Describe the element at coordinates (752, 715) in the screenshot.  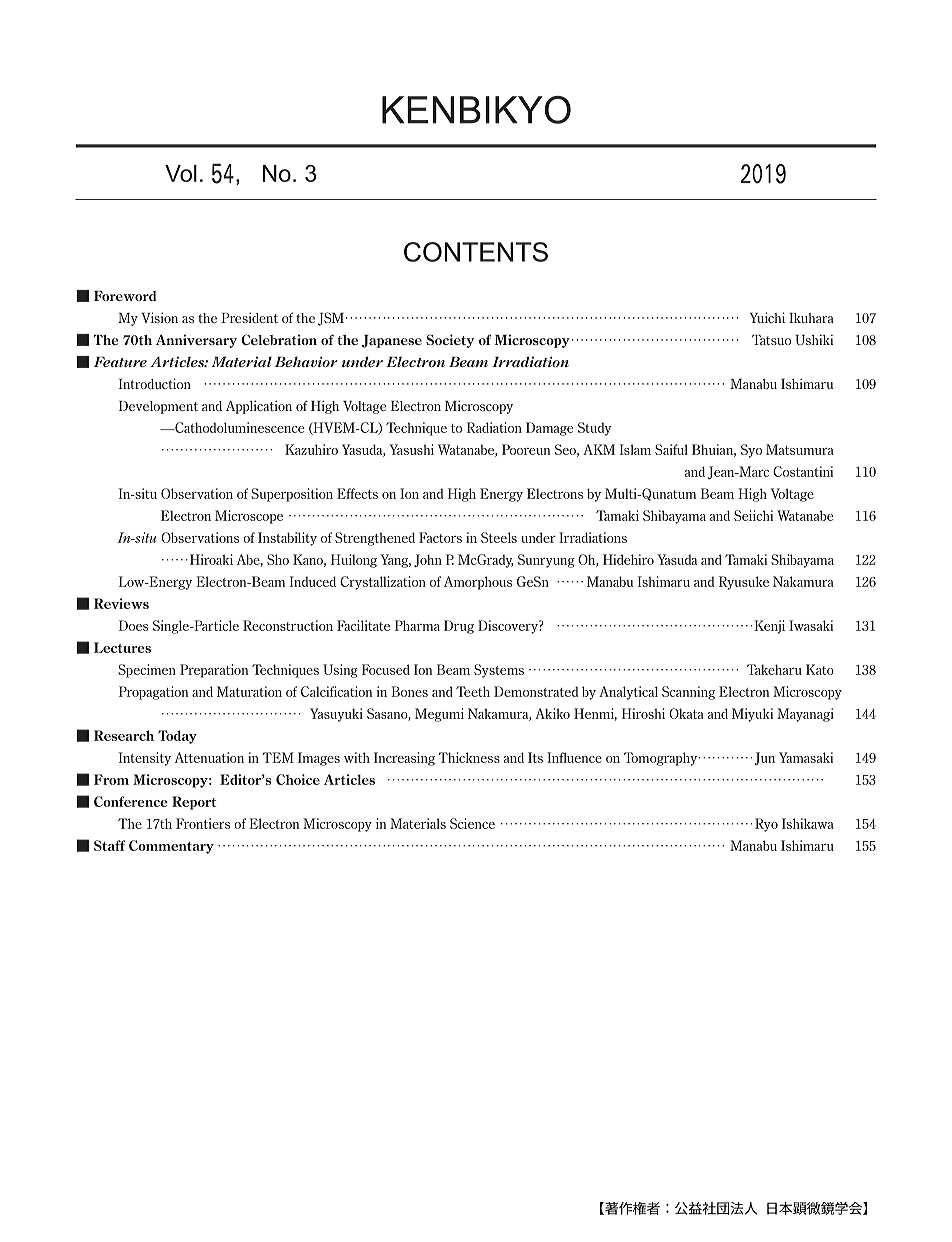
I see `Miyuki` at that location.
